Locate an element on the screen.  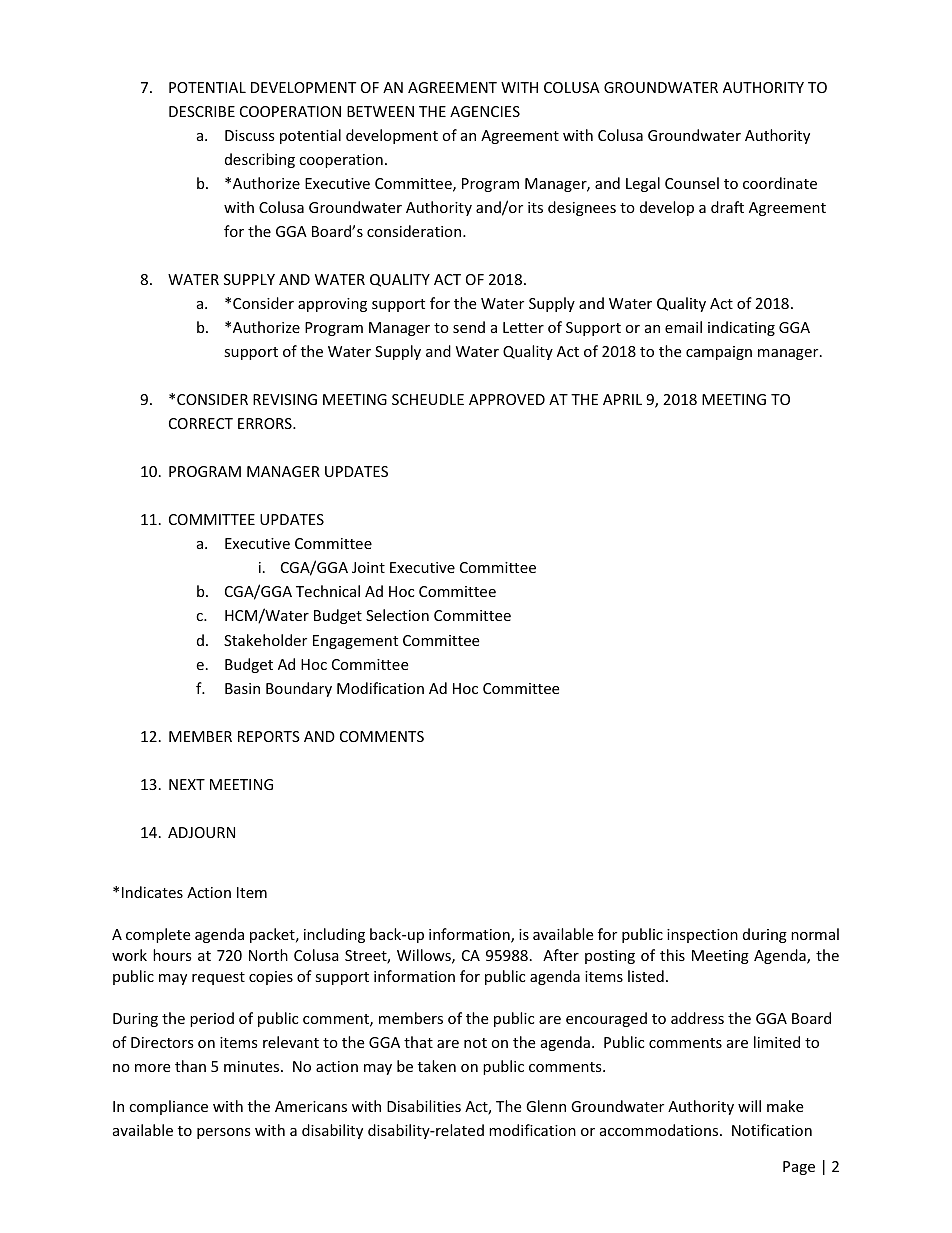
Discuss is located at coordinates (250, 135).
